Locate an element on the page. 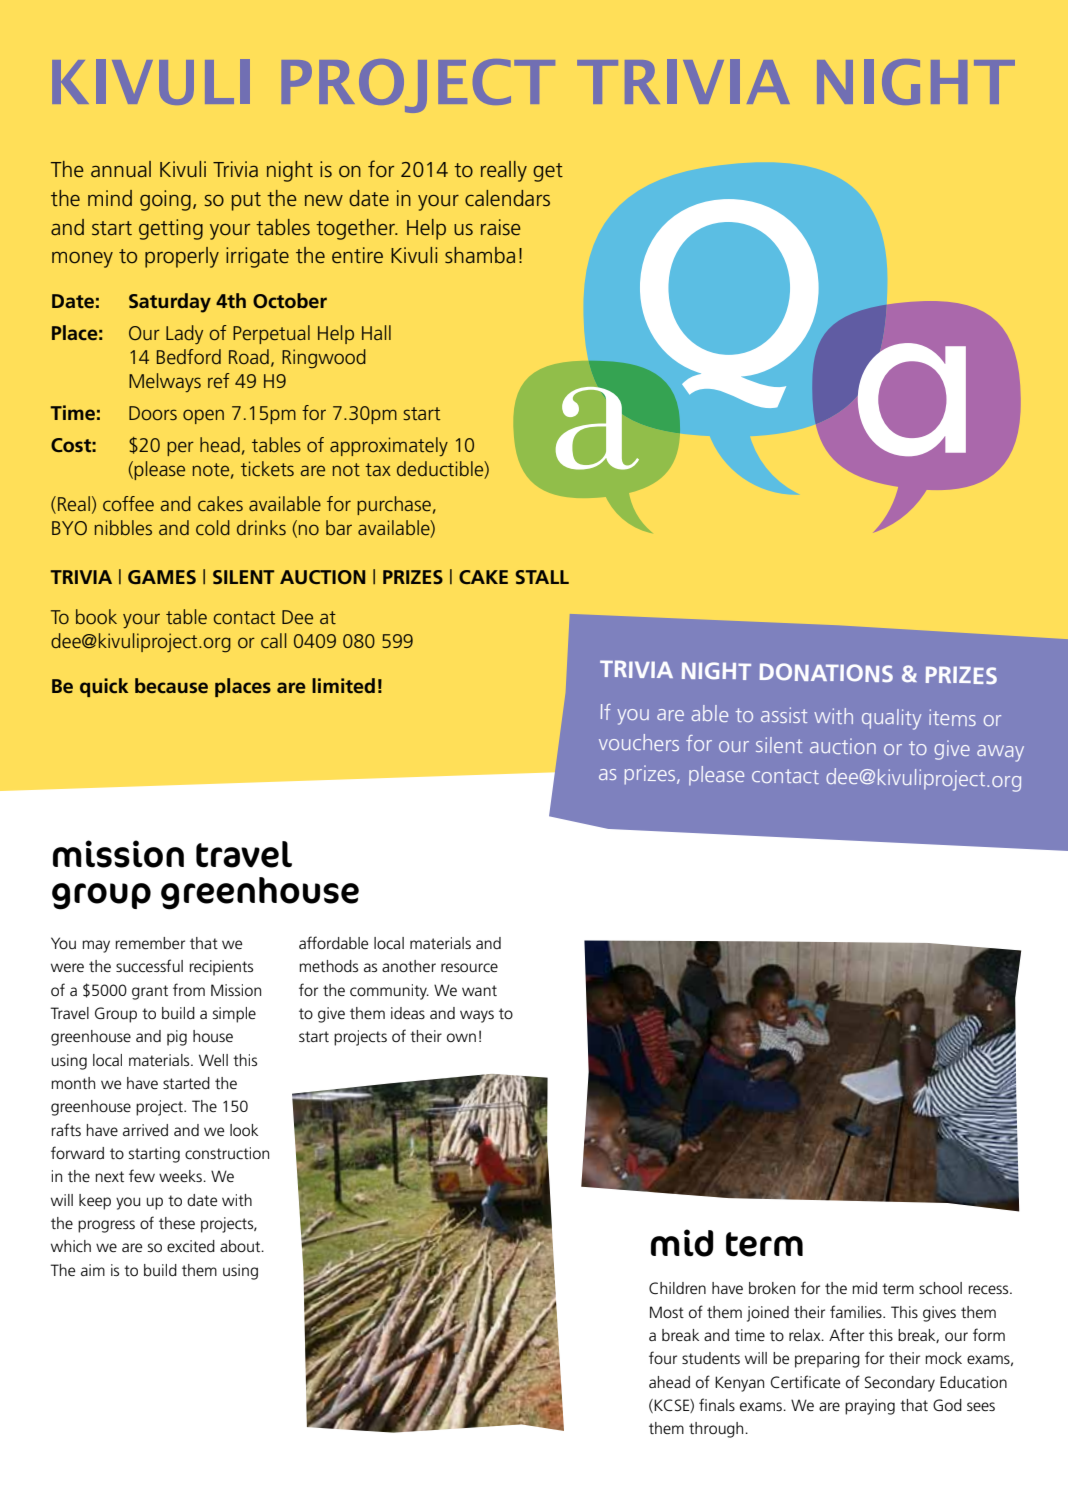 This document has height=1511, width=1068. vouchers is located at coordinates (639, 742).
